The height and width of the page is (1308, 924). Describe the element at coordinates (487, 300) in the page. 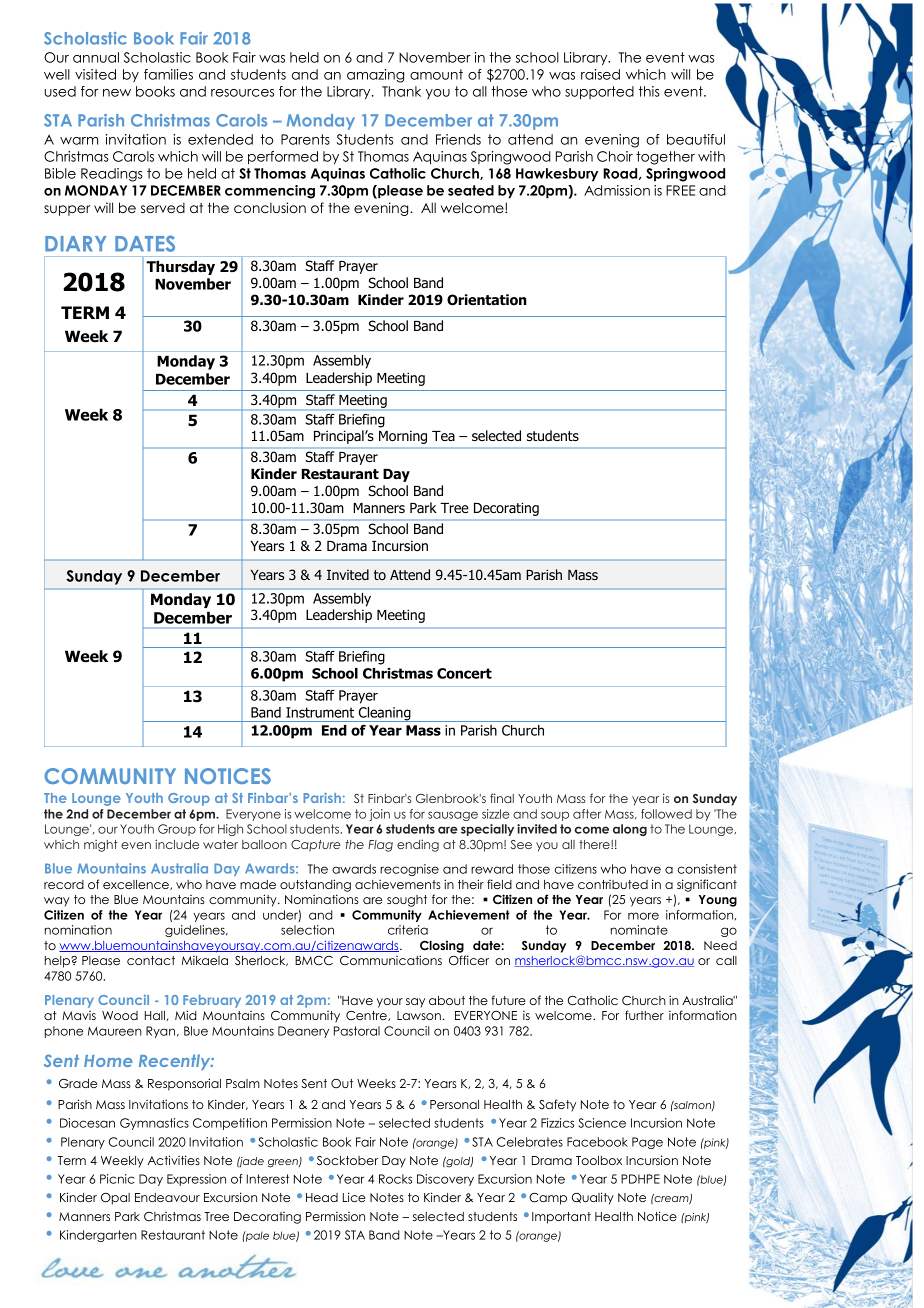

I see `Orientation` at that location.
